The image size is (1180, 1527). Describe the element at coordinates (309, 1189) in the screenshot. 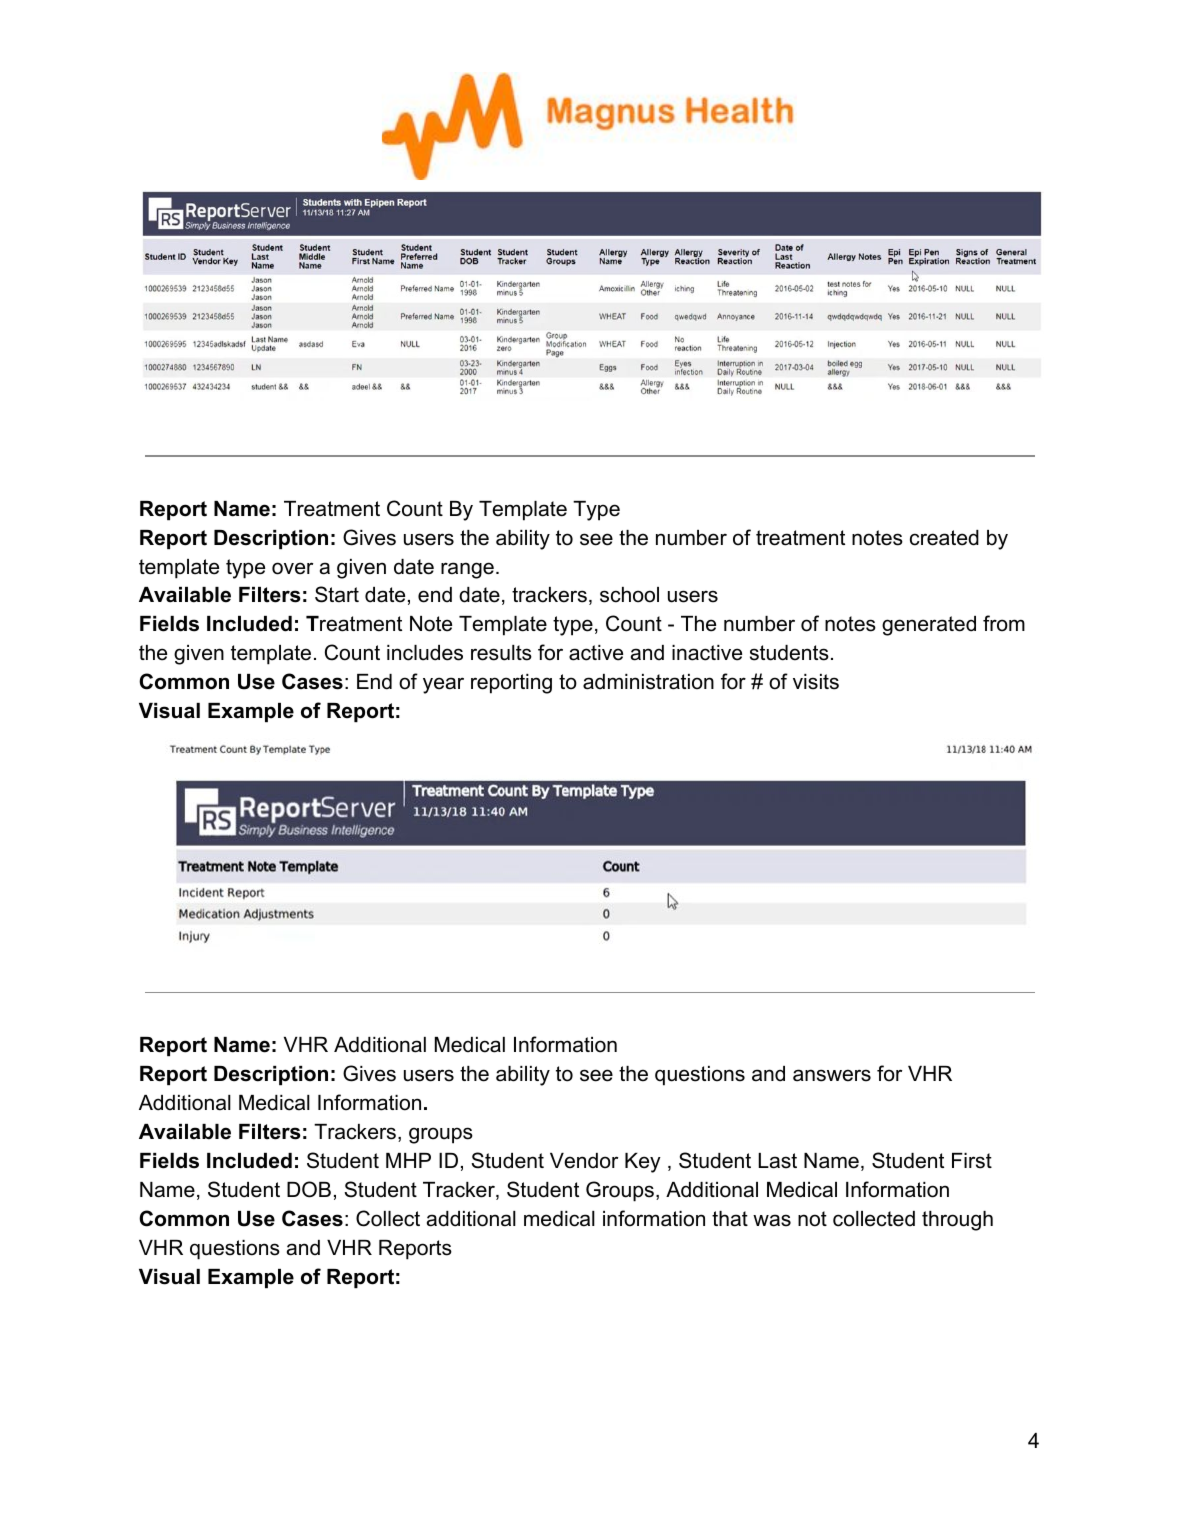

I see `DOB` at that location.
